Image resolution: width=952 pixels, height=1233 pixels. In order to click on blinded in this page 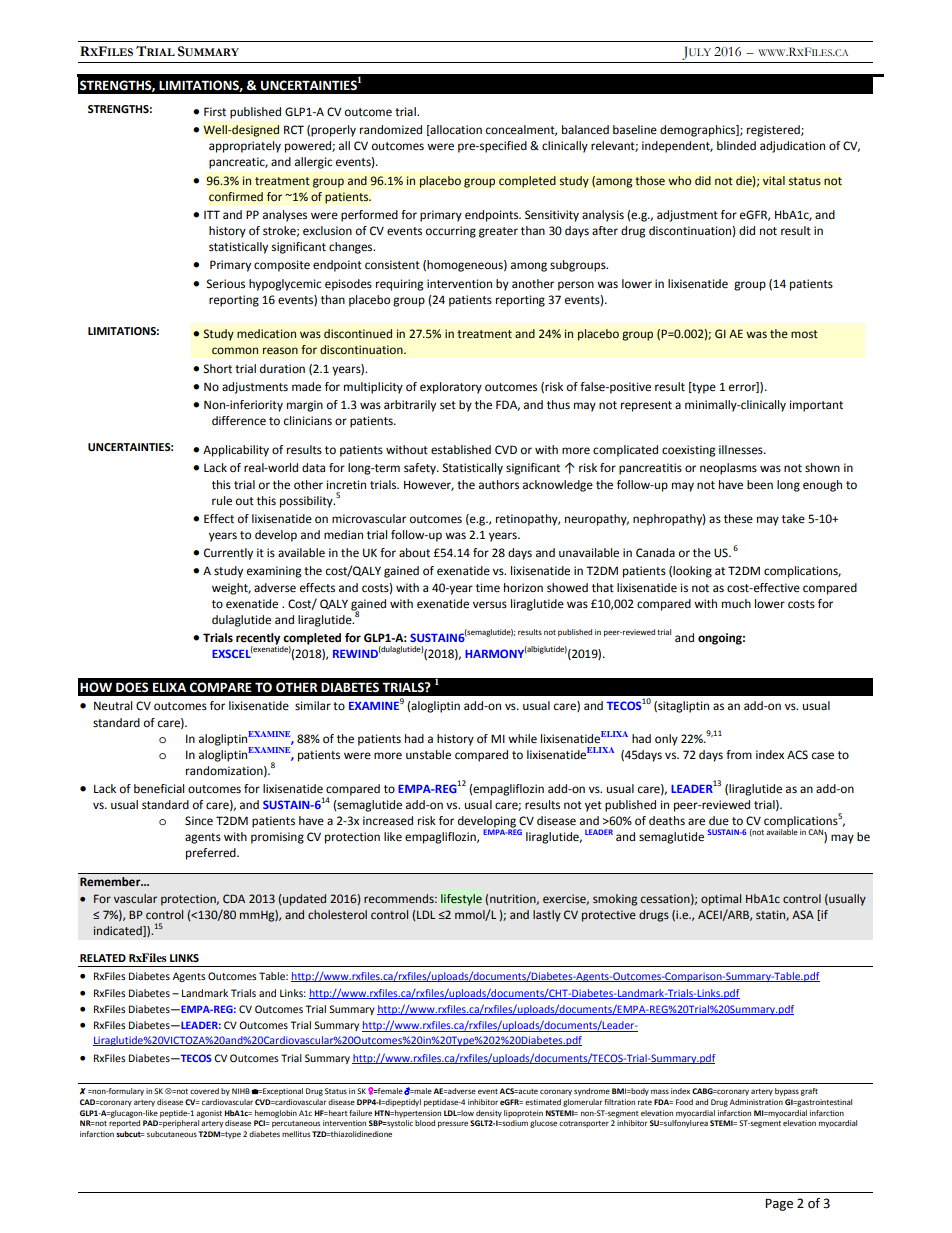, I will do `click(736, 146)`.
